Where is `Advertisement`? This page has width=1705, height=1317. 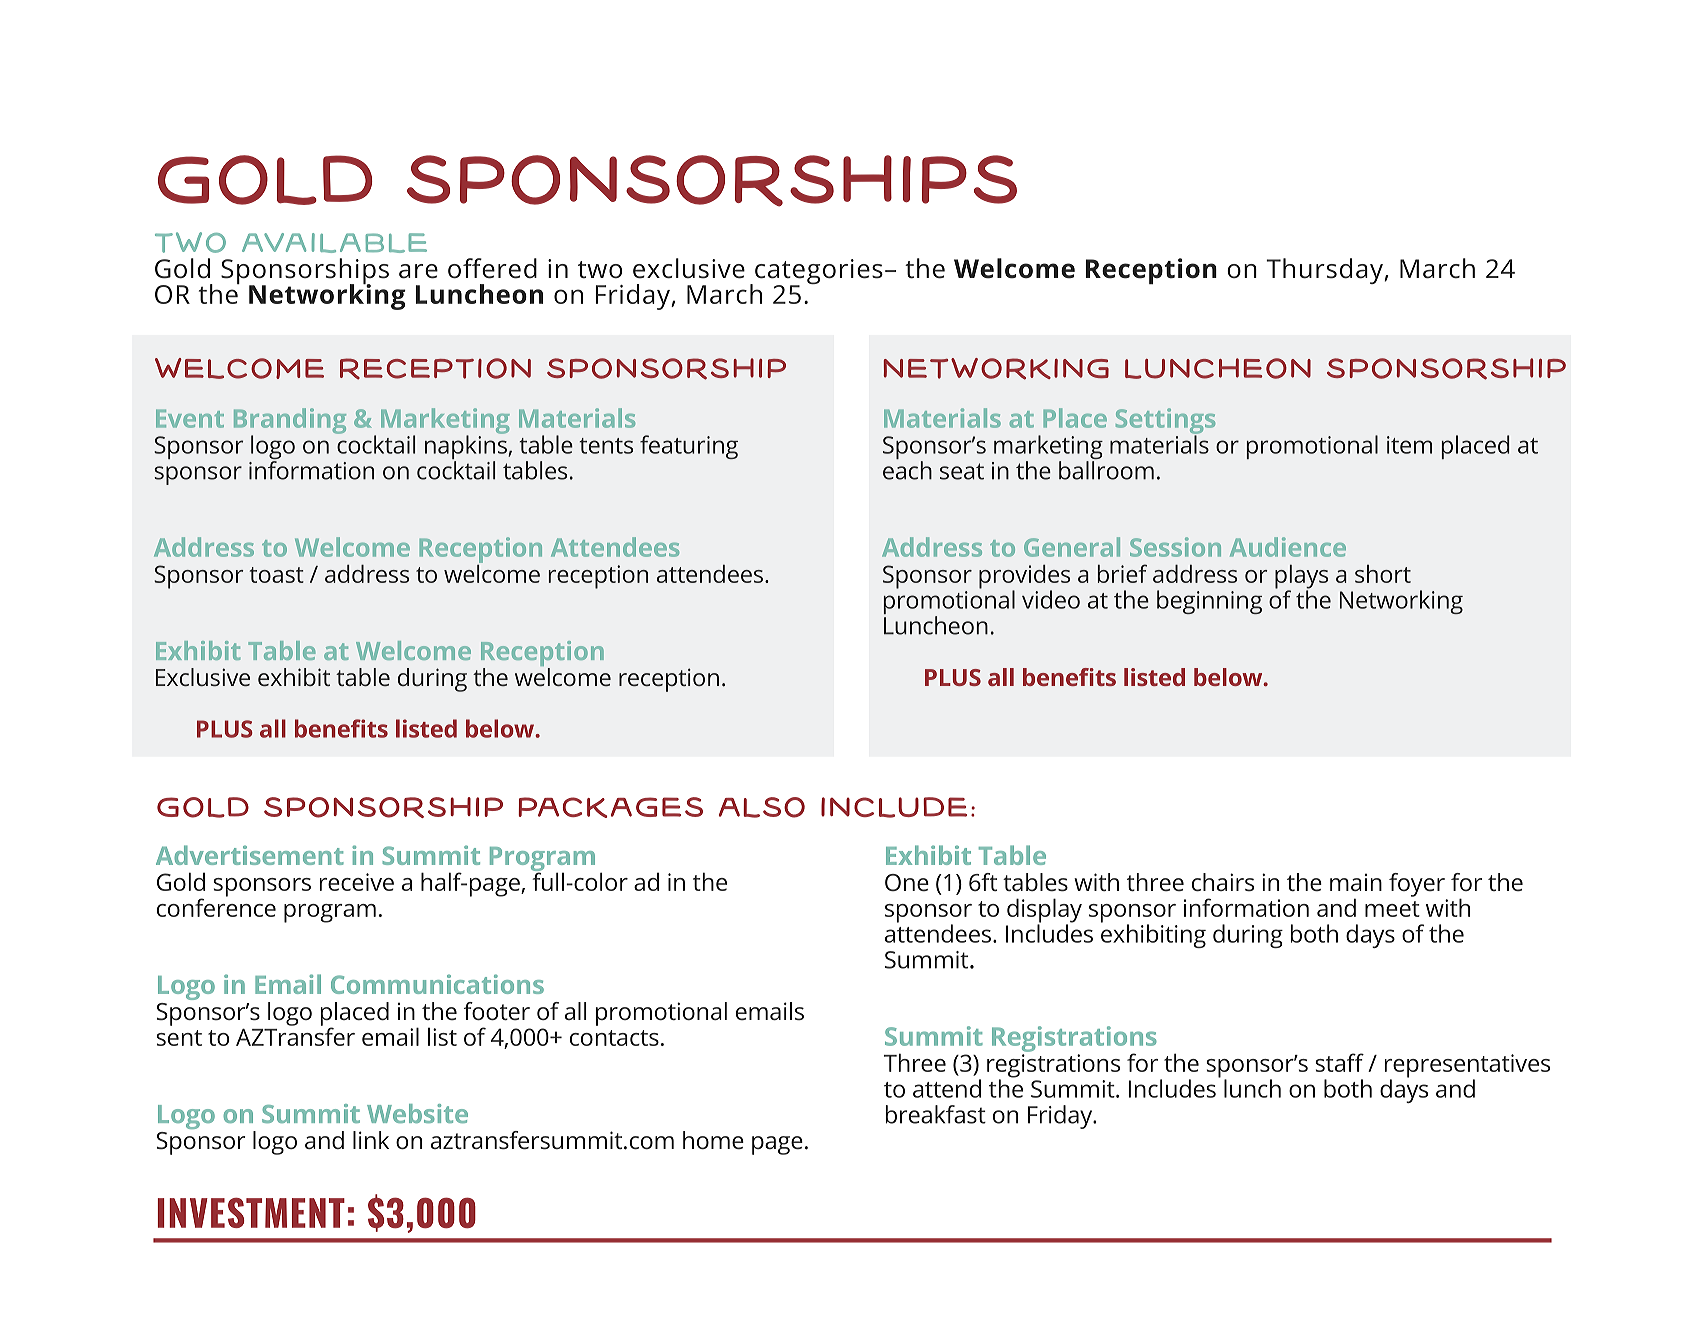 Advertisement is located at coordinates (250, 855).
